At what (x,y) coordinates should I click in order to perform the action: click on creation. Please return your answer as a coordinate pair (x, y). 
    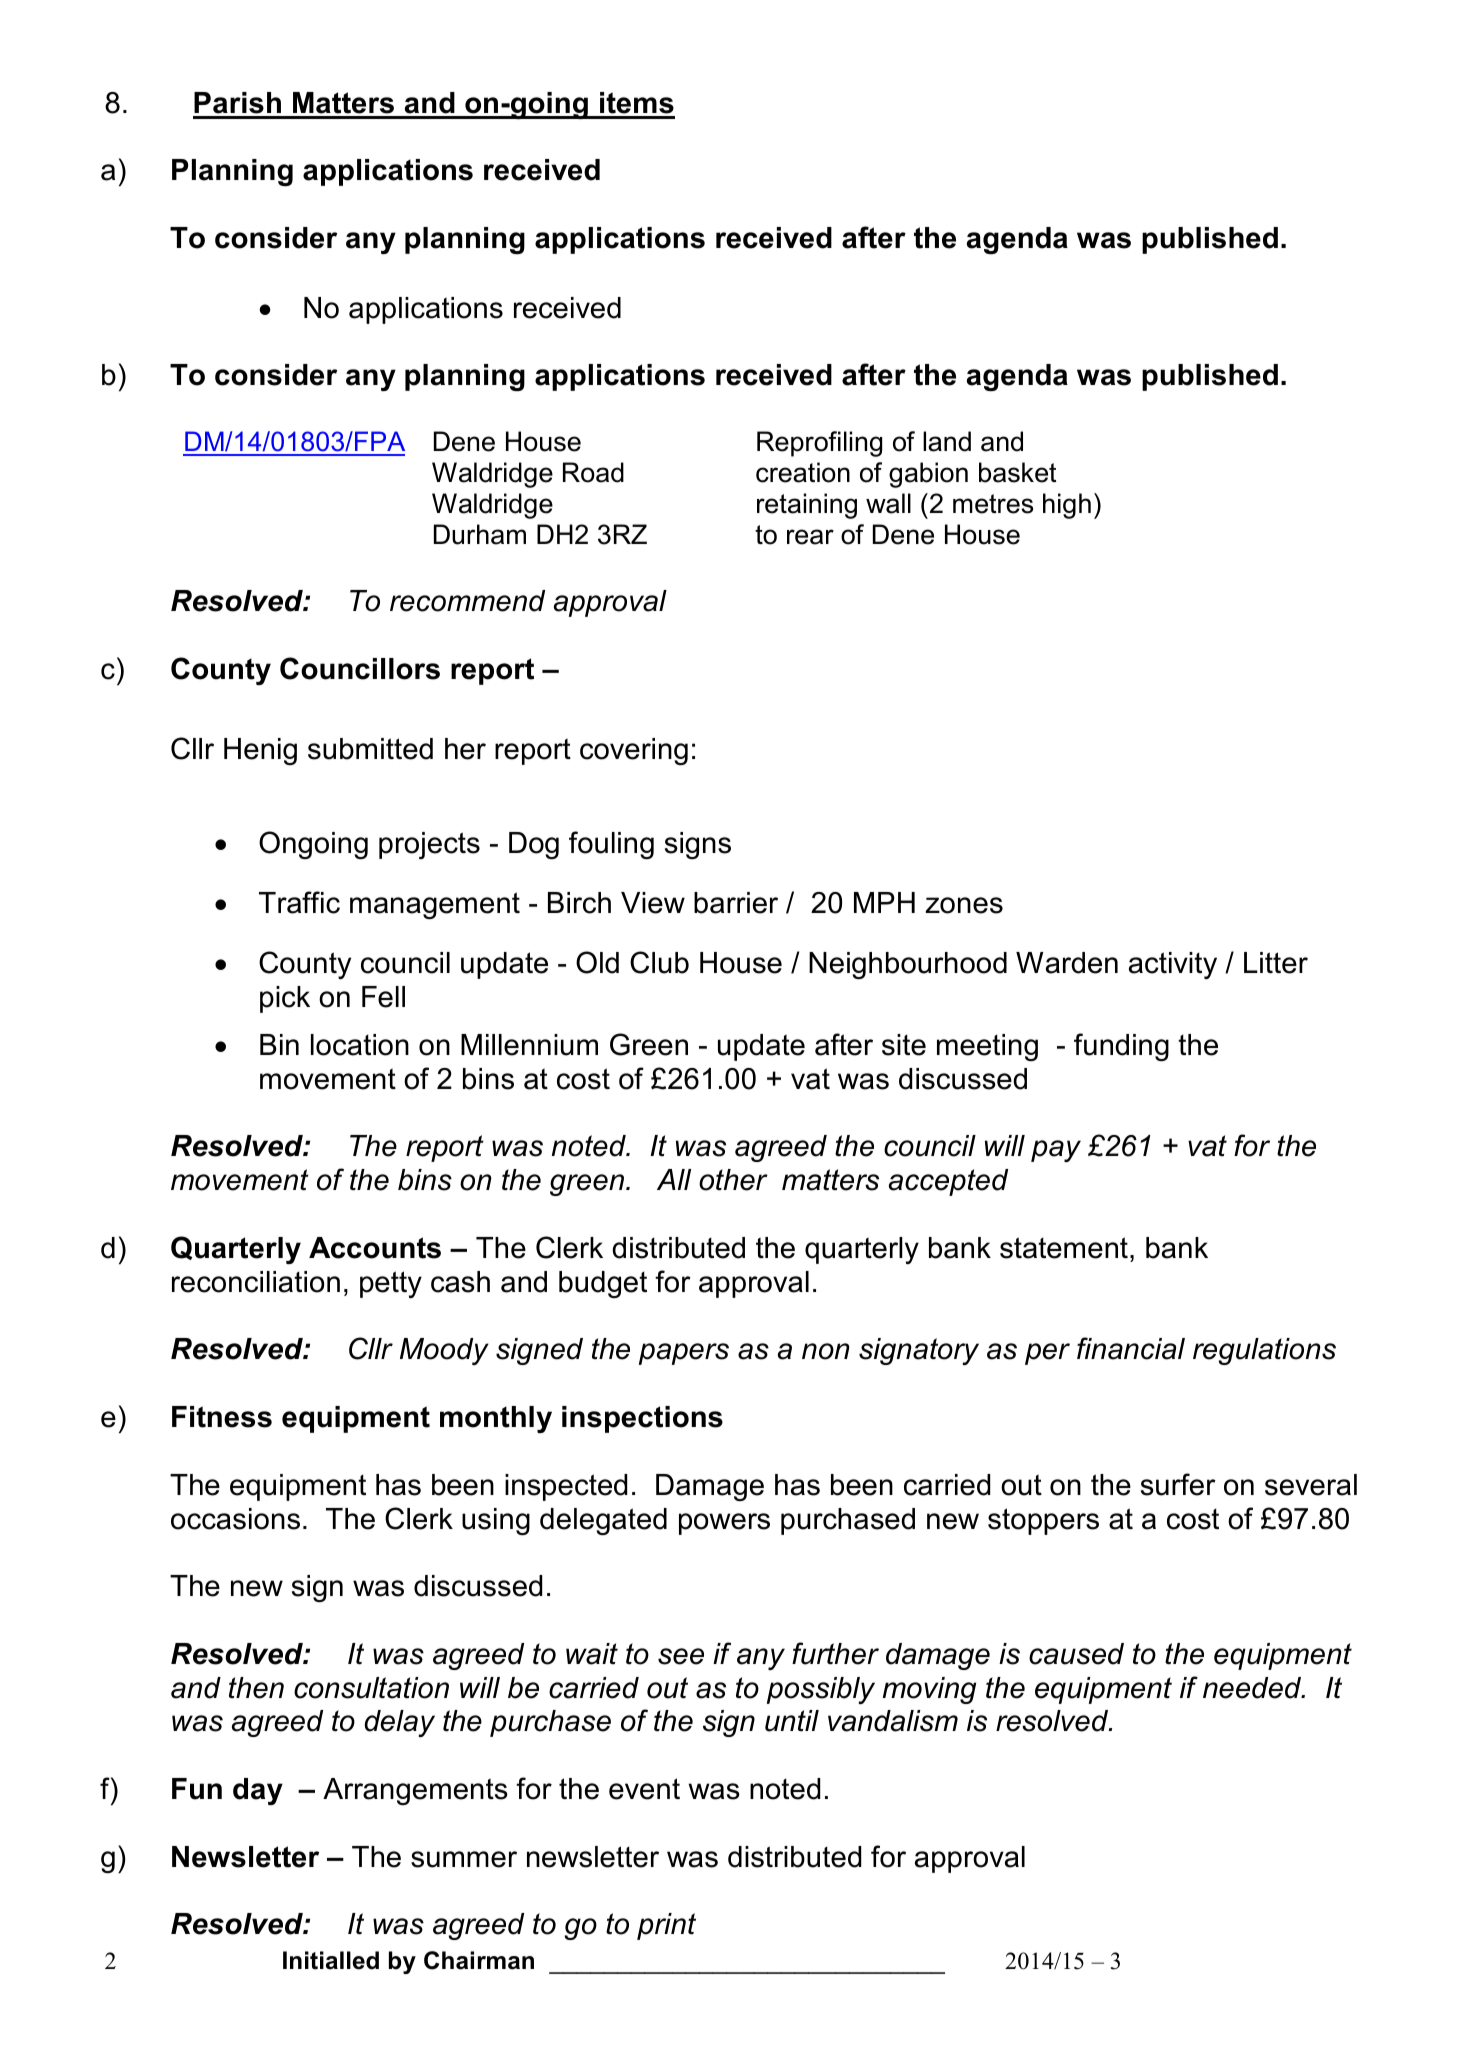
    Looking at the image, I should click on (803, 472).
